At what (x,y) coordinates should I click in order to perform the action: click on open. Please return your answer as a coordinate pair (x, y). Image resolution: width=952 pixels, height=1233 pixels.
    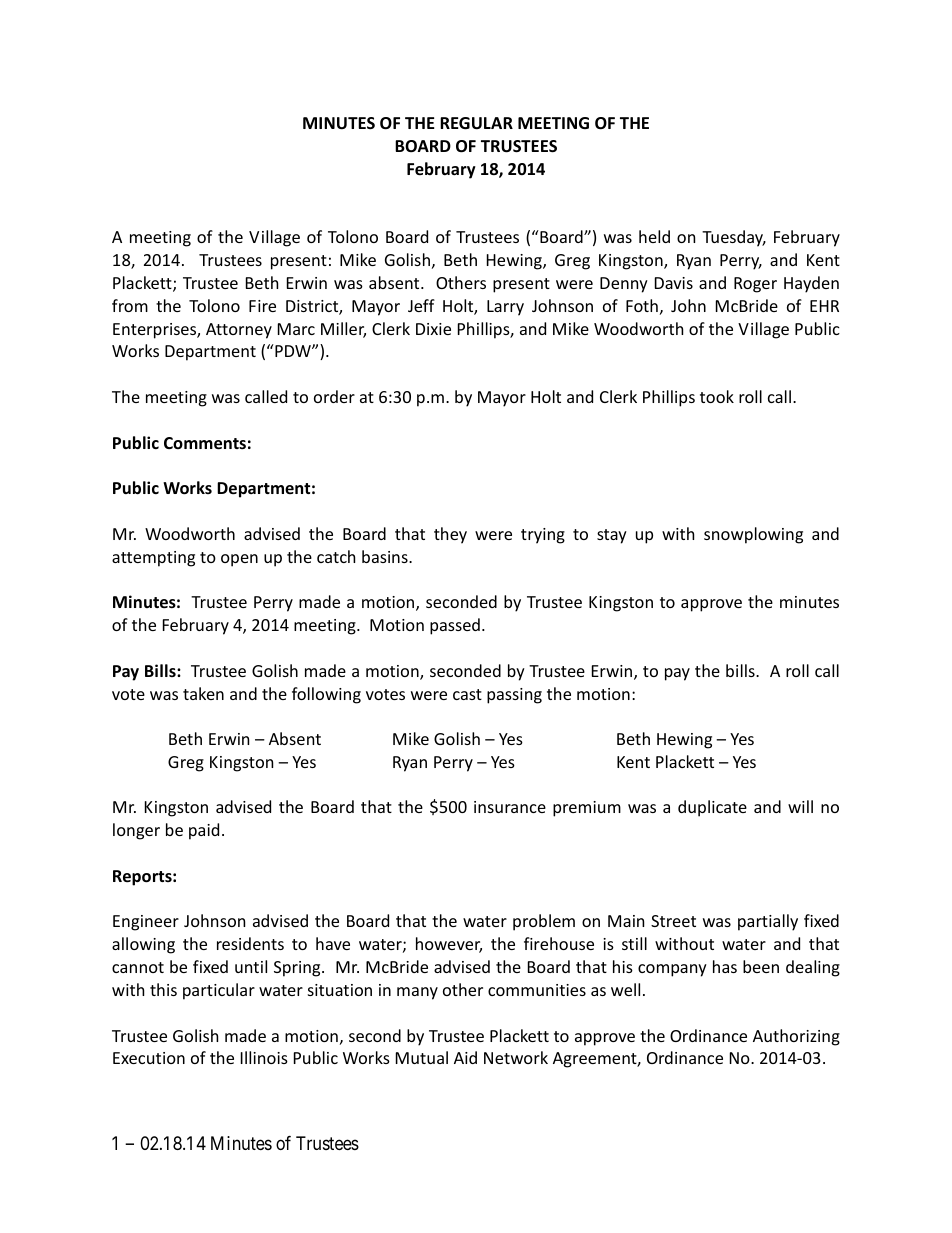
    Looking at the image, I should click on (239, 560).
